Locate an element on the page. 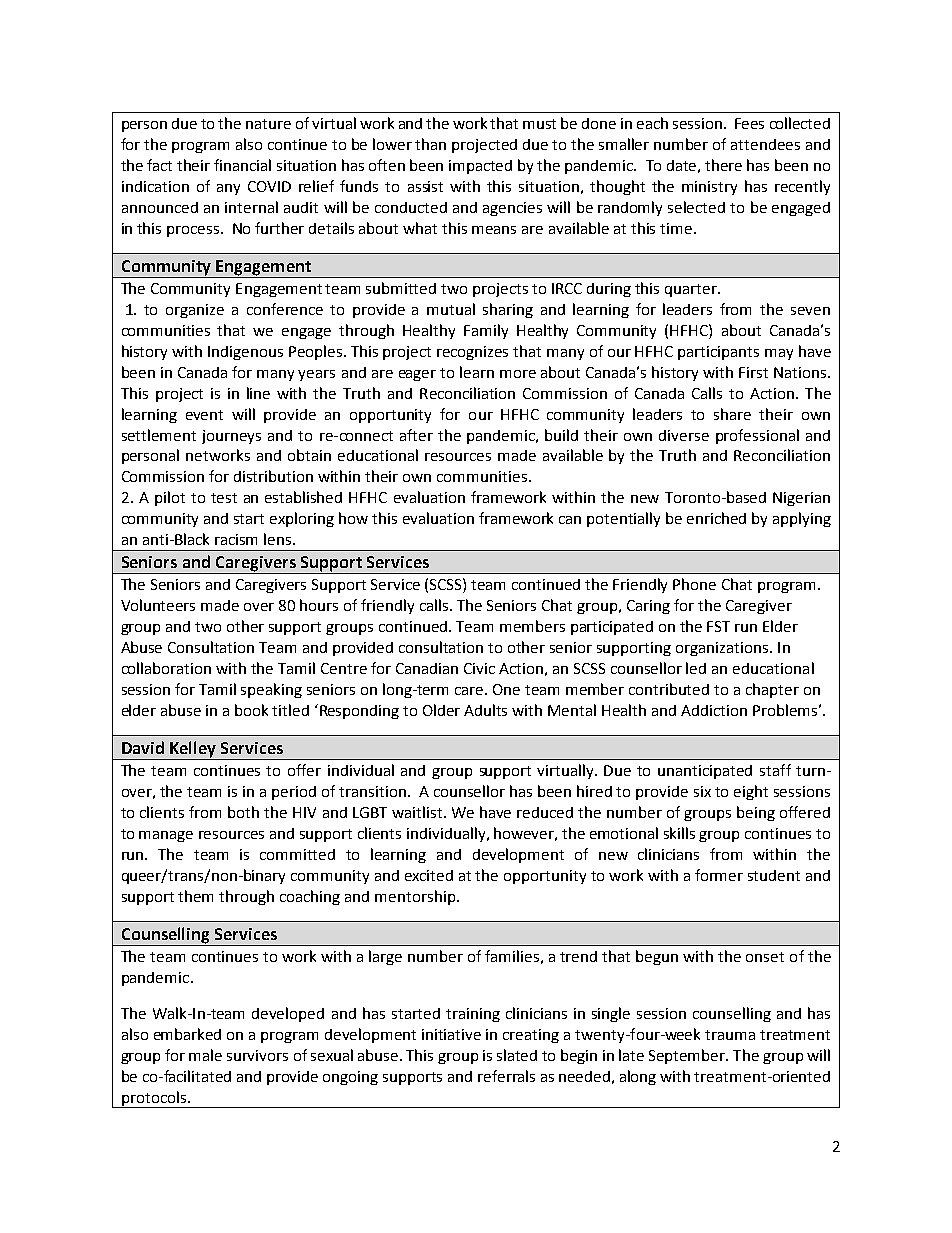 This page has width=952, height=1233. financial is located at coordinates (242, 165).
